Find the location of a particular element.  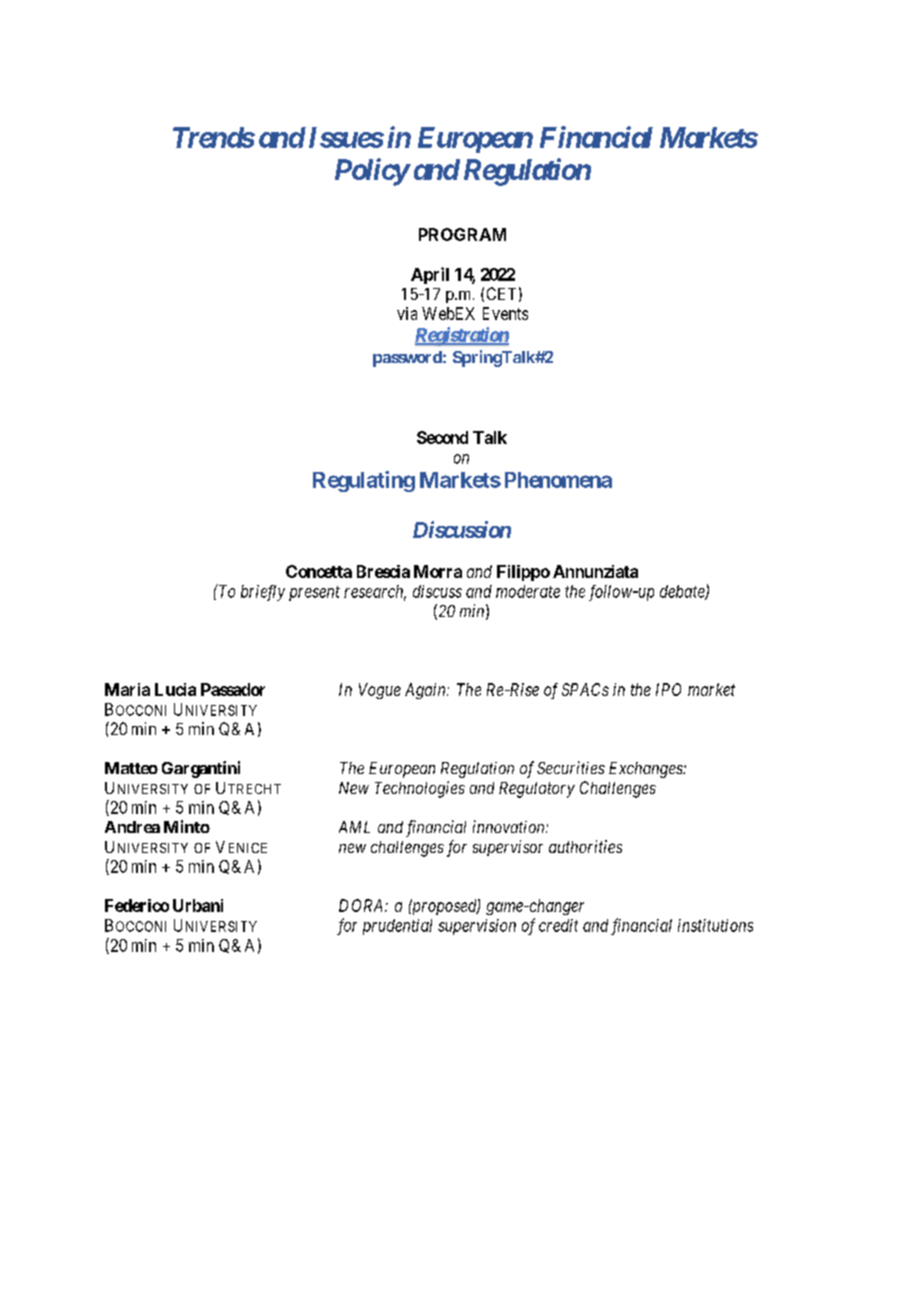

April is located at coordinates (430, 275).
